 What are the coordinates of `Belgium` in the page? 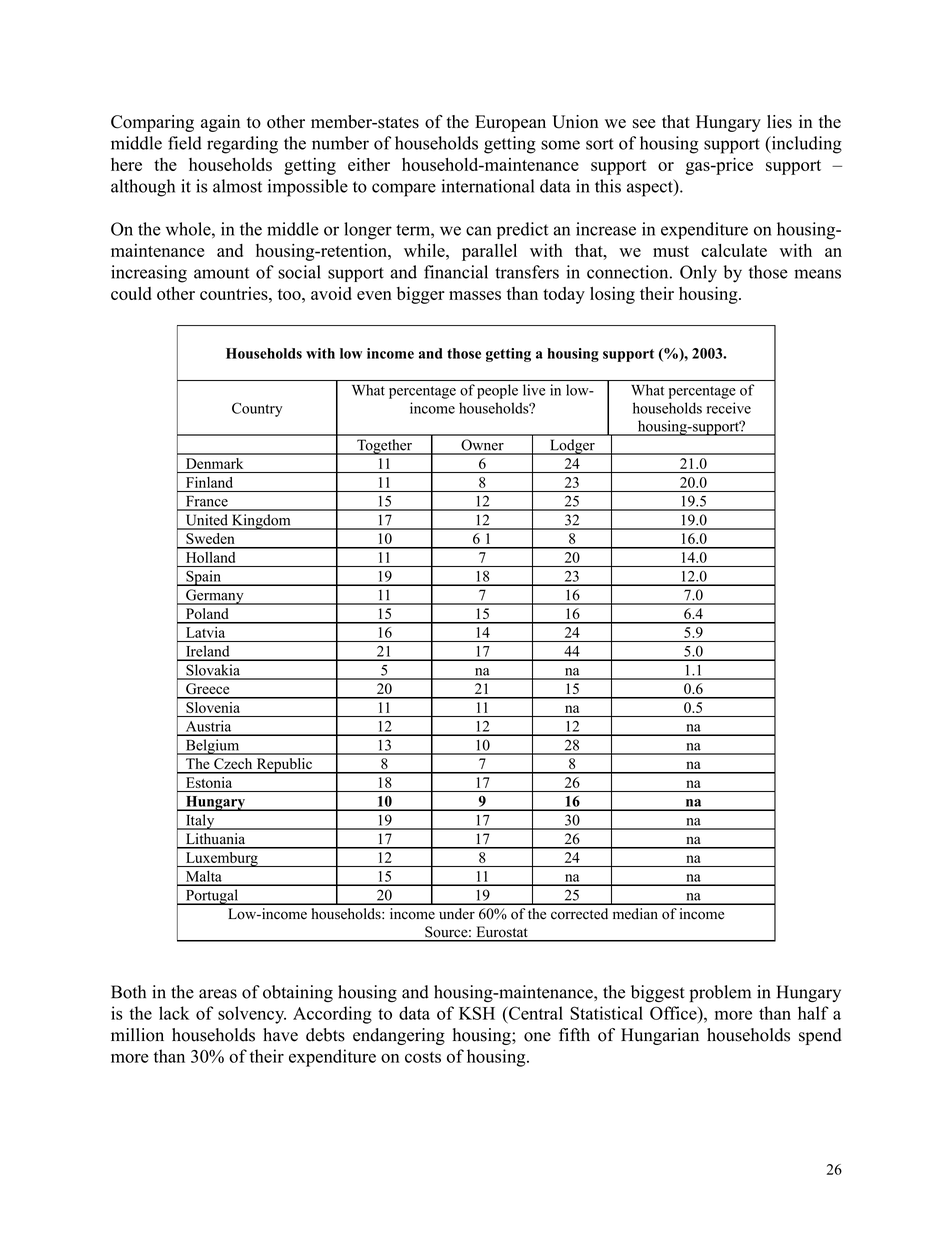 It's located at (212, 747).
